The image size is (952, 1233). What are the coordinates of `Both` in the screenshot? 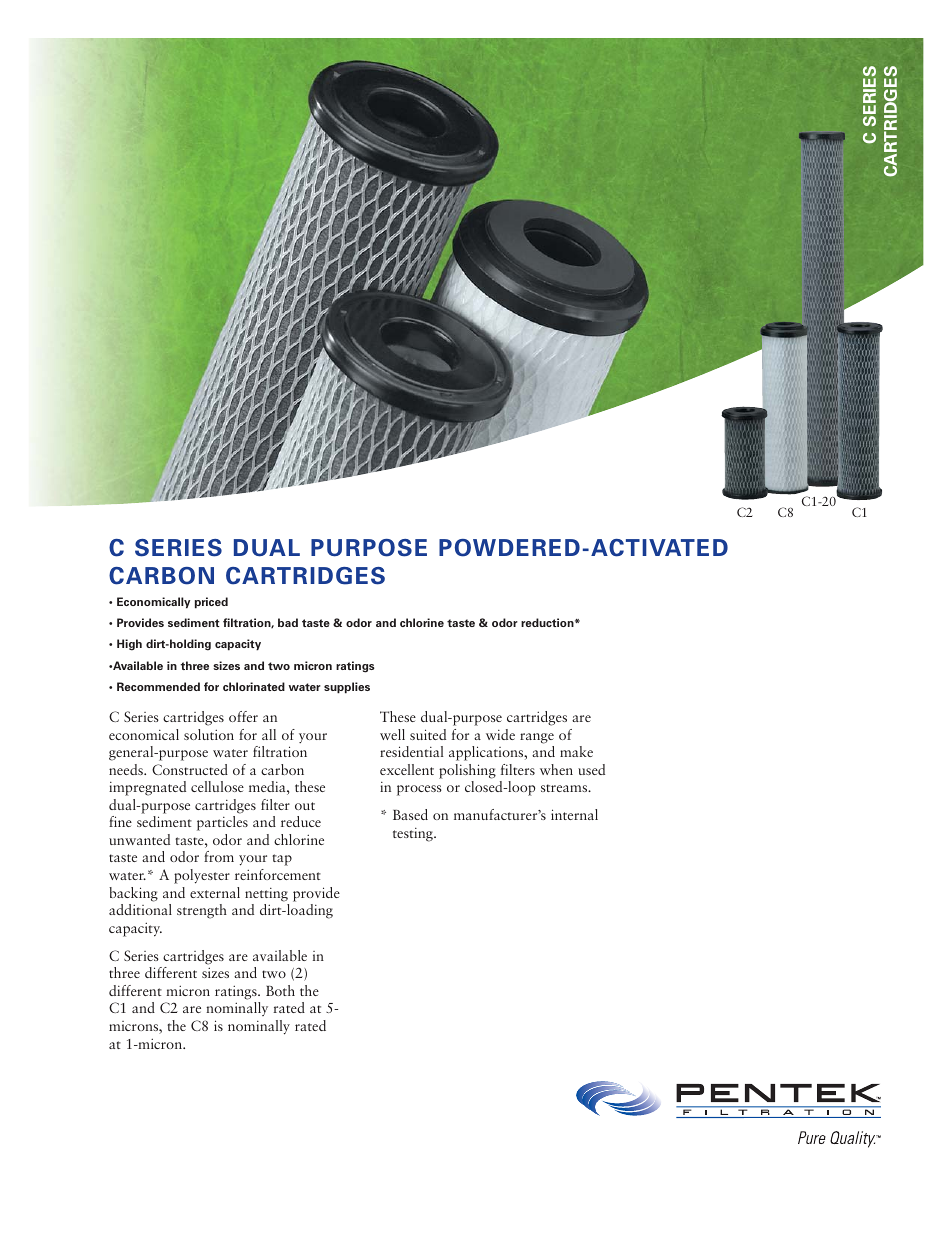 It's located at (280, 990).
